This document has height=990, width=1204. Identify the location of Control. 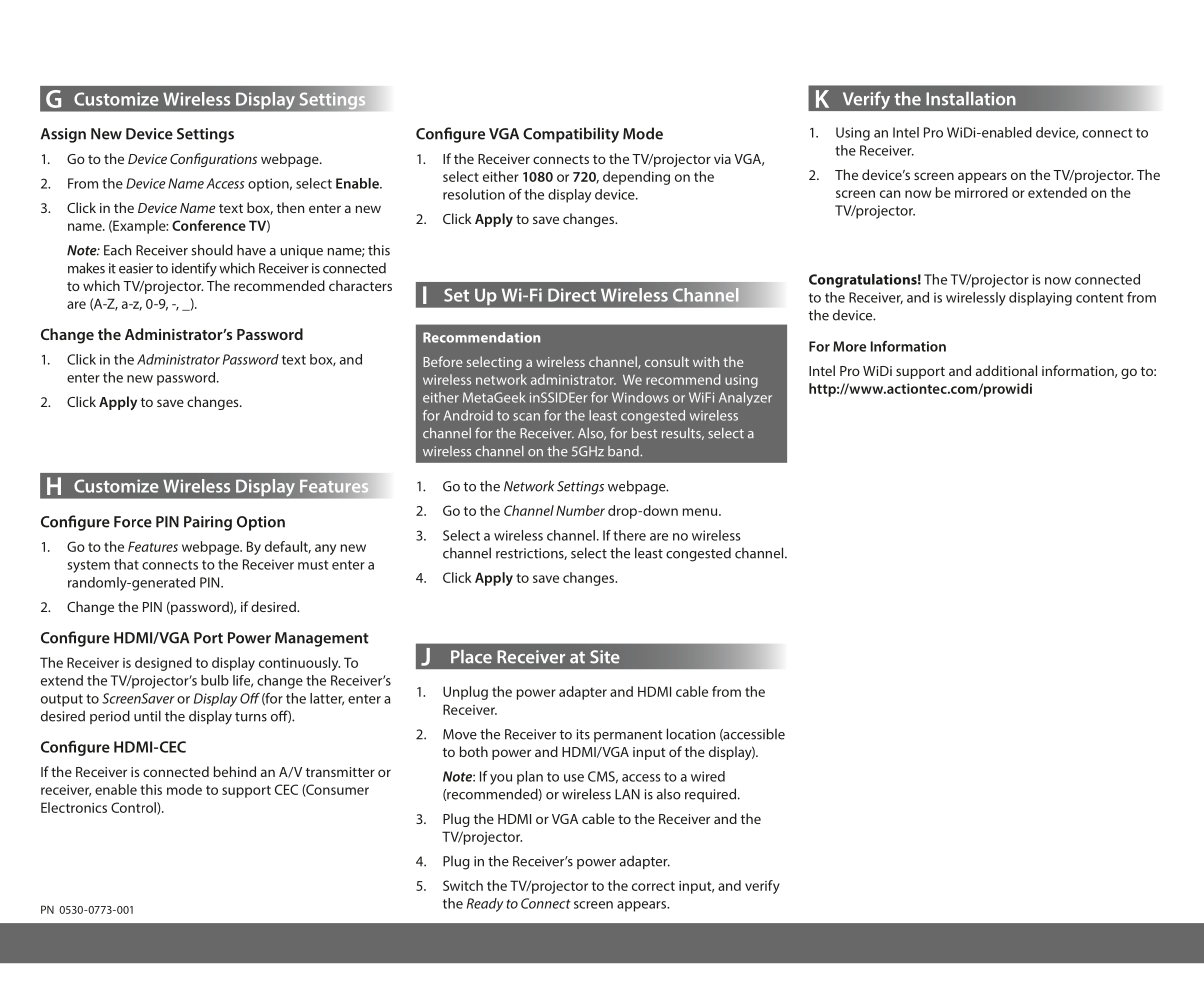
(134, 808).
